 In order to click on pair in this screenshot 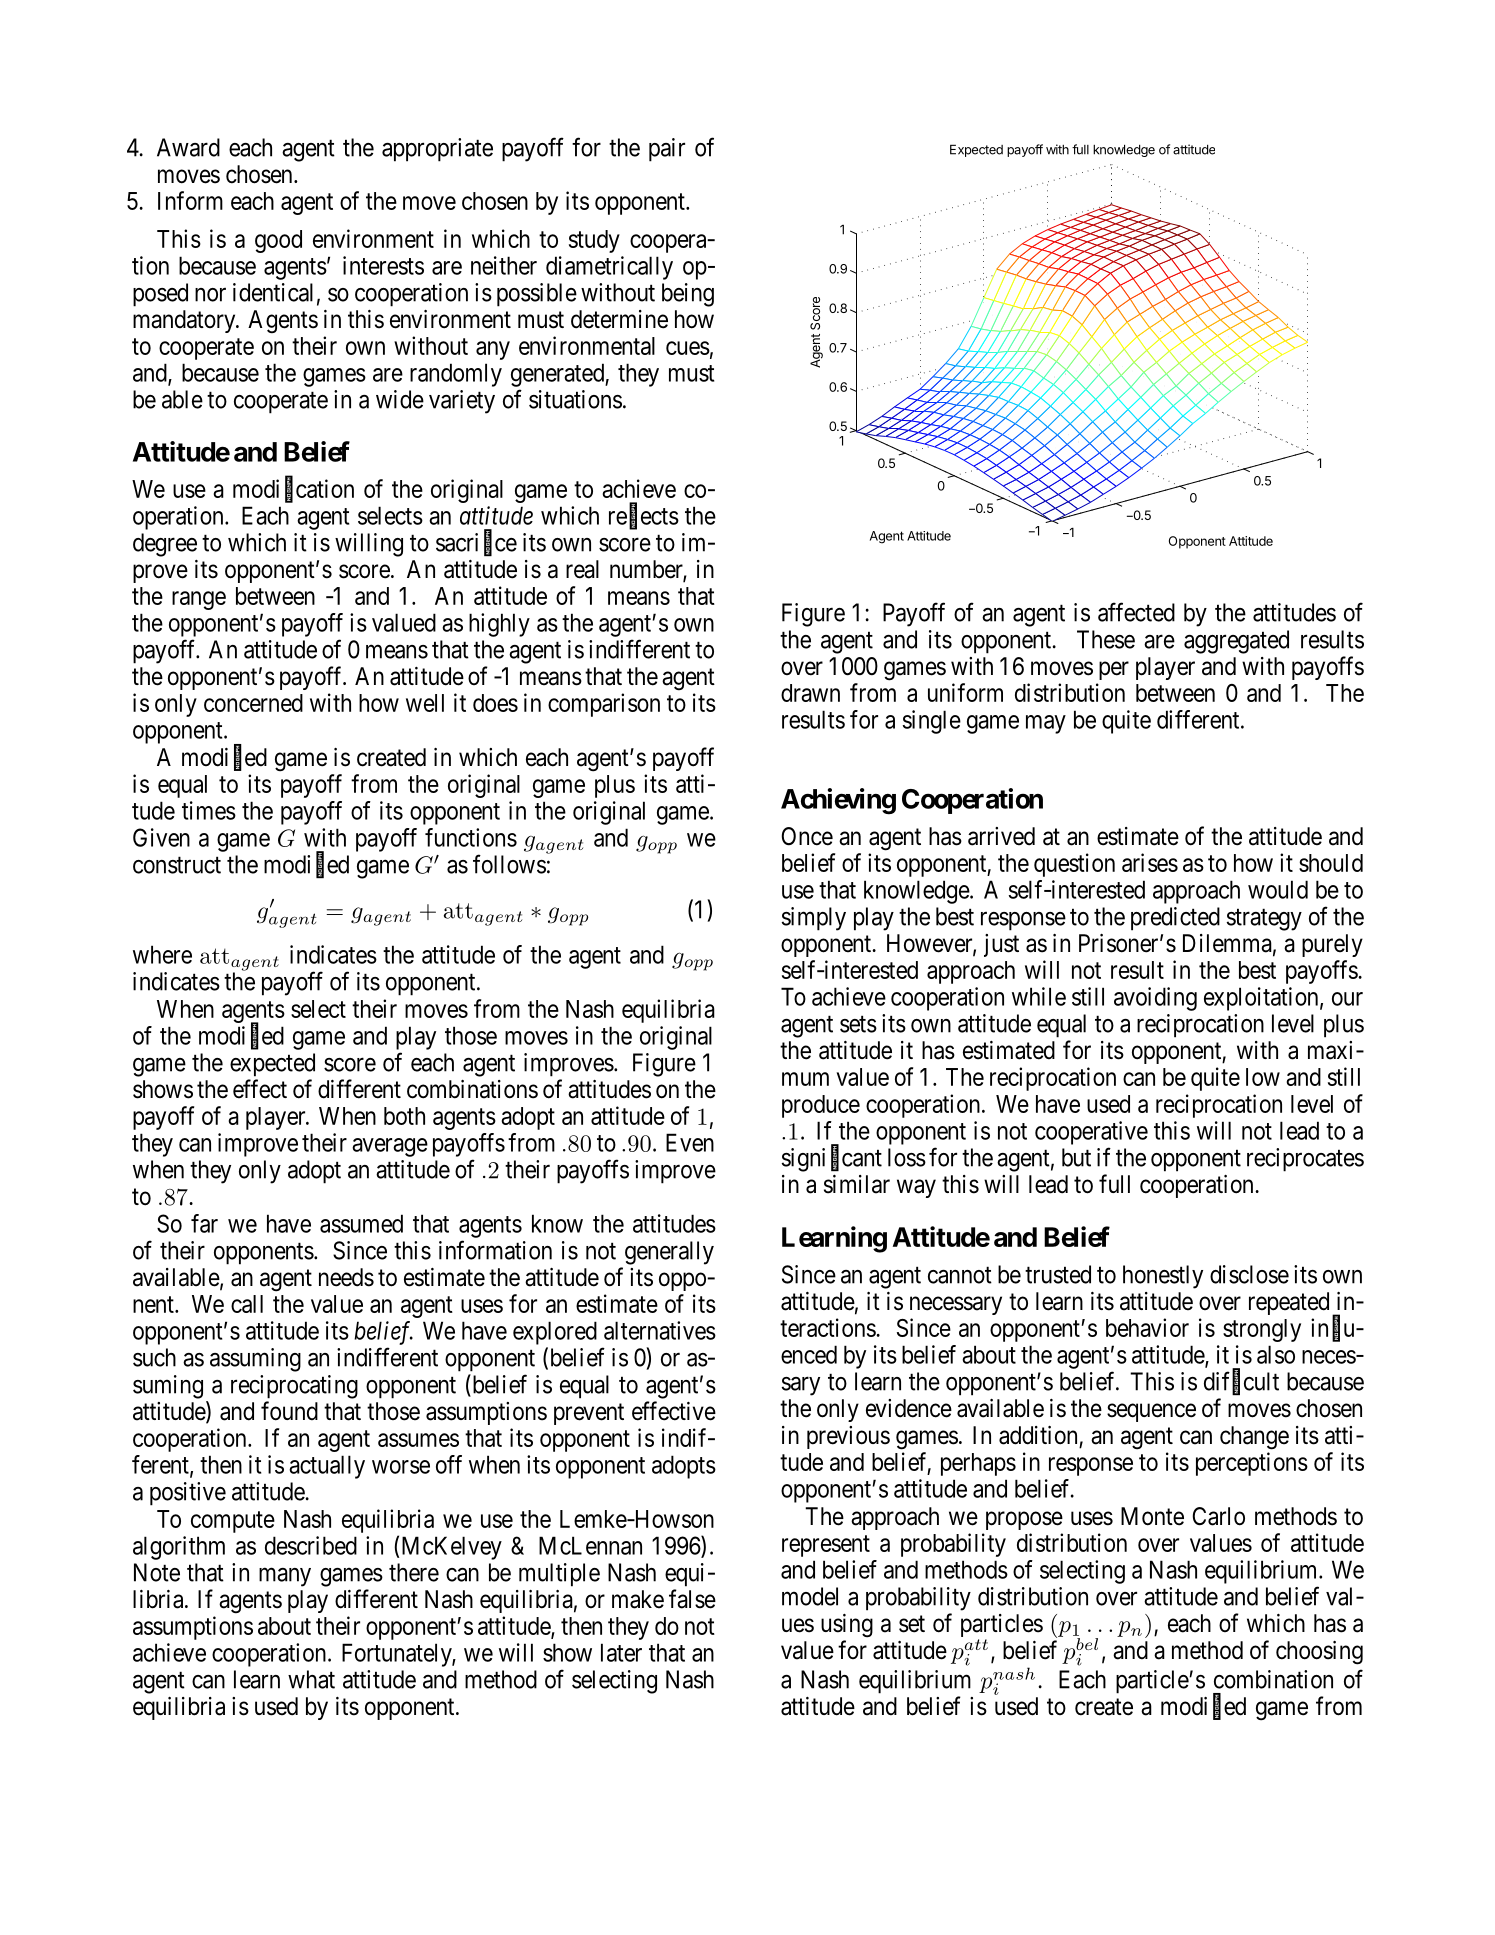, I will do `click(667, 150)`.
